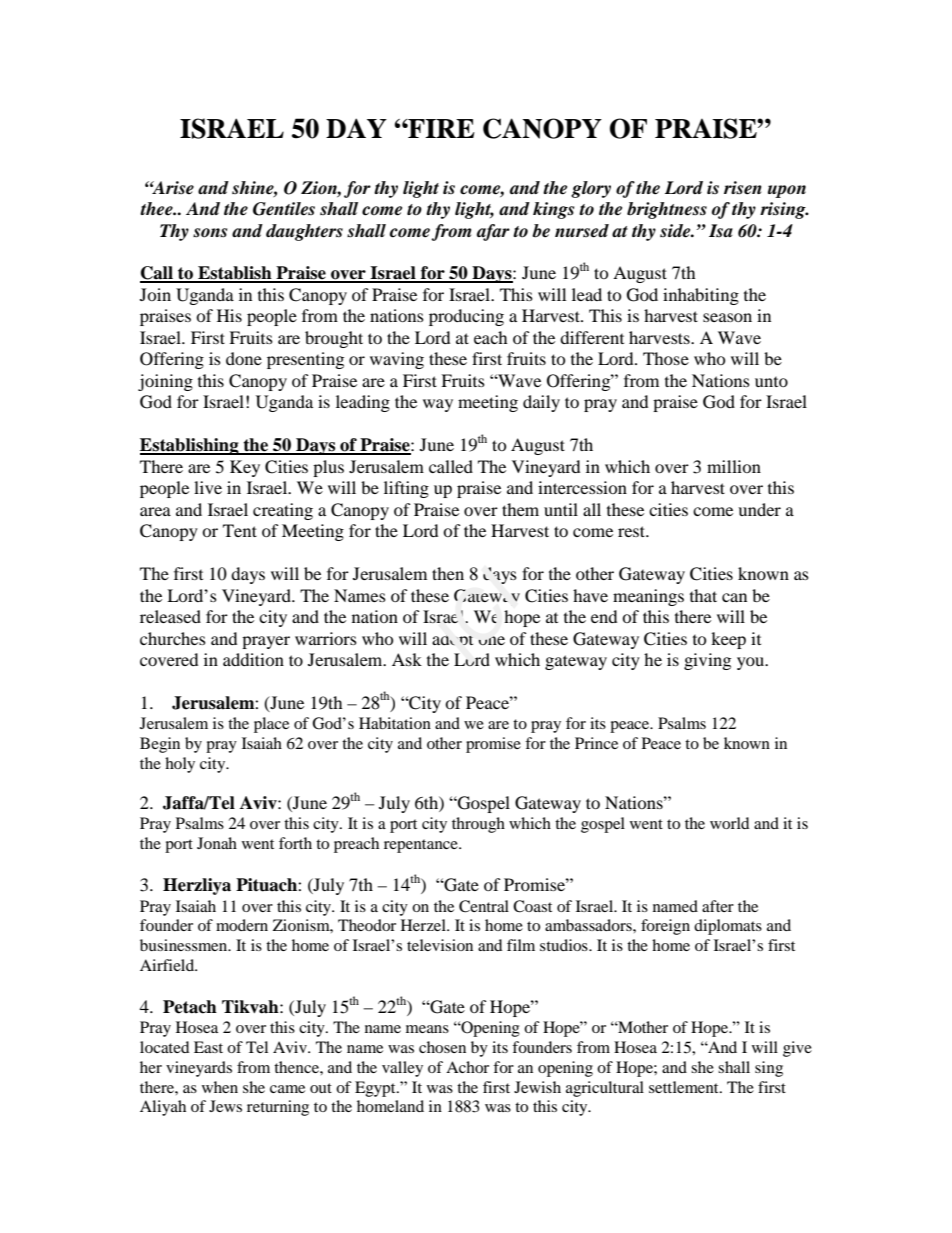 This image has height=1233, width=952. I want to click on Key, so click(245, 468).
